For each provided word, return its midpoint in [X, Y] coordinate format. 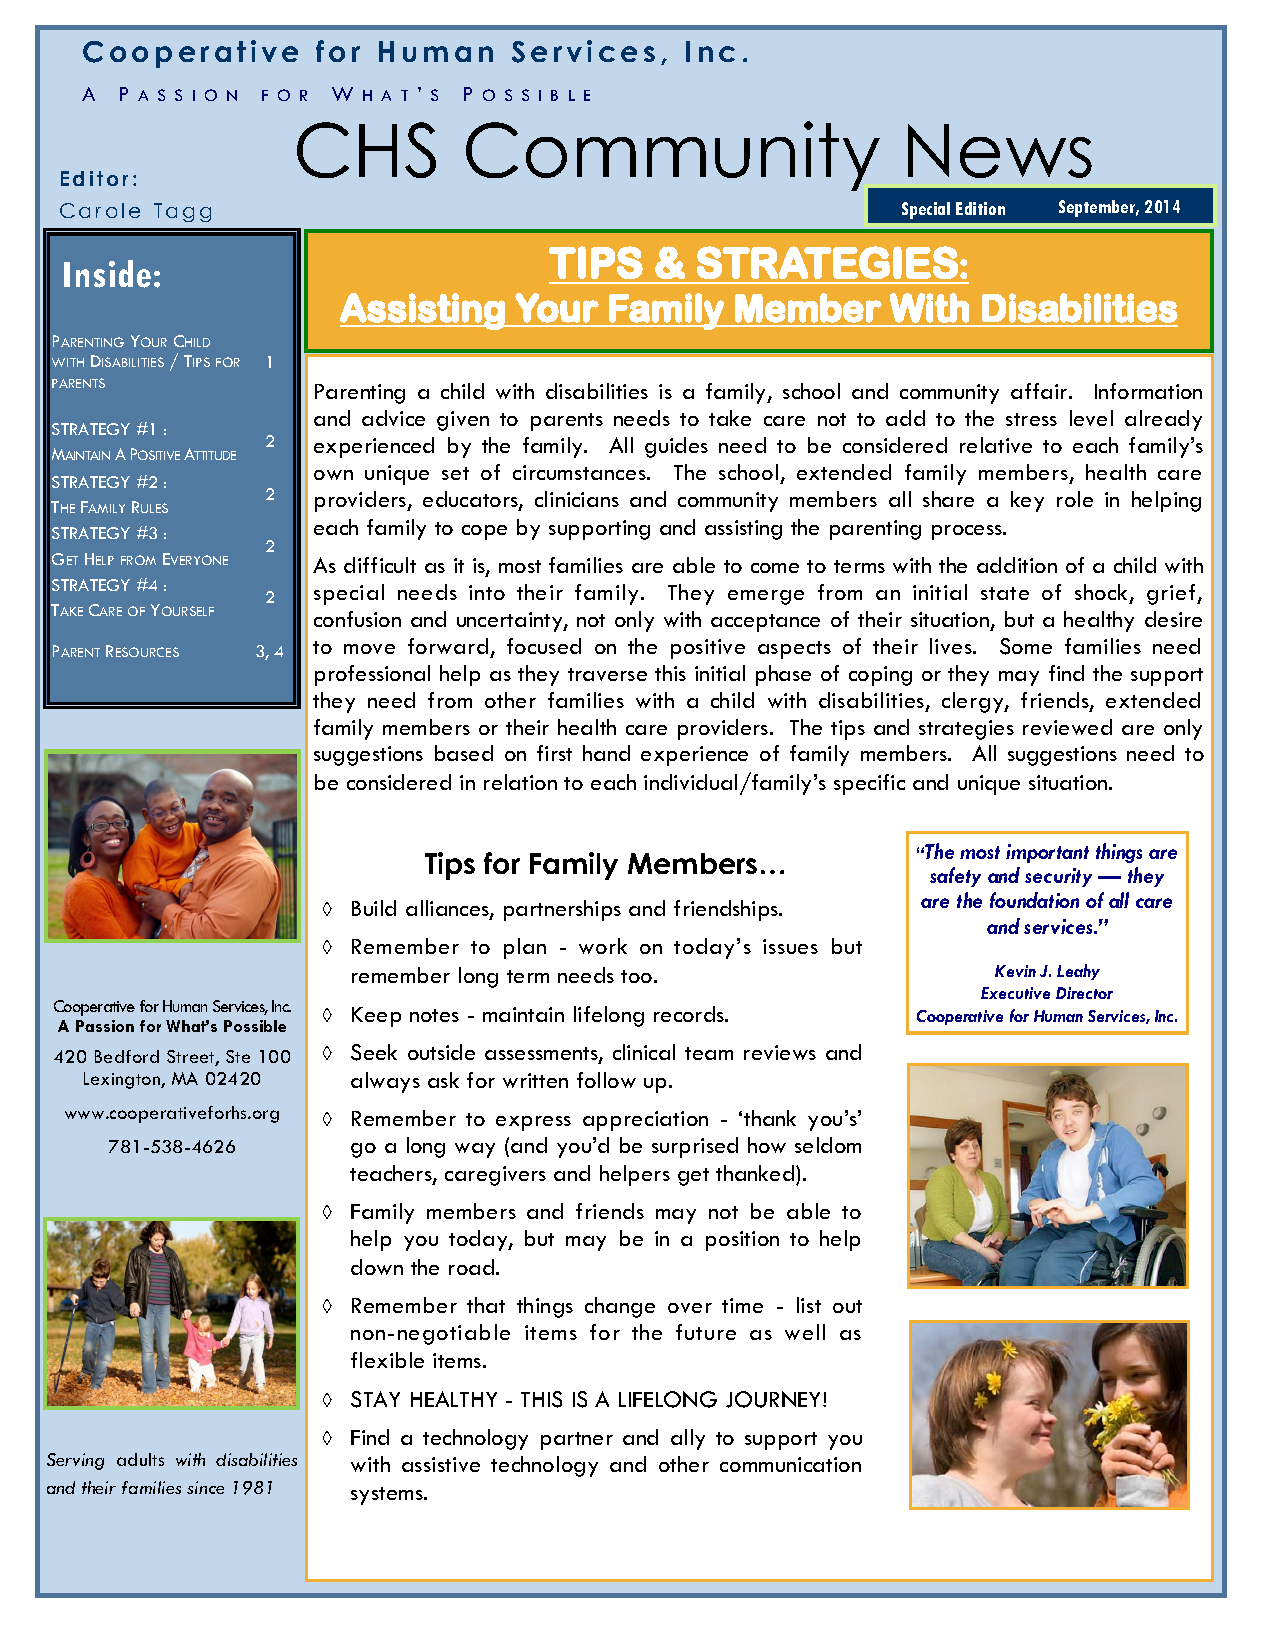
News [1000, 151]
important [1047, 853]
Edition [980, 208]
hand [606, 753]
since [205, 1487]
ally [688, 1439]
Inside [107, 274]
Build [374, 908]
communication [790, 1464]
